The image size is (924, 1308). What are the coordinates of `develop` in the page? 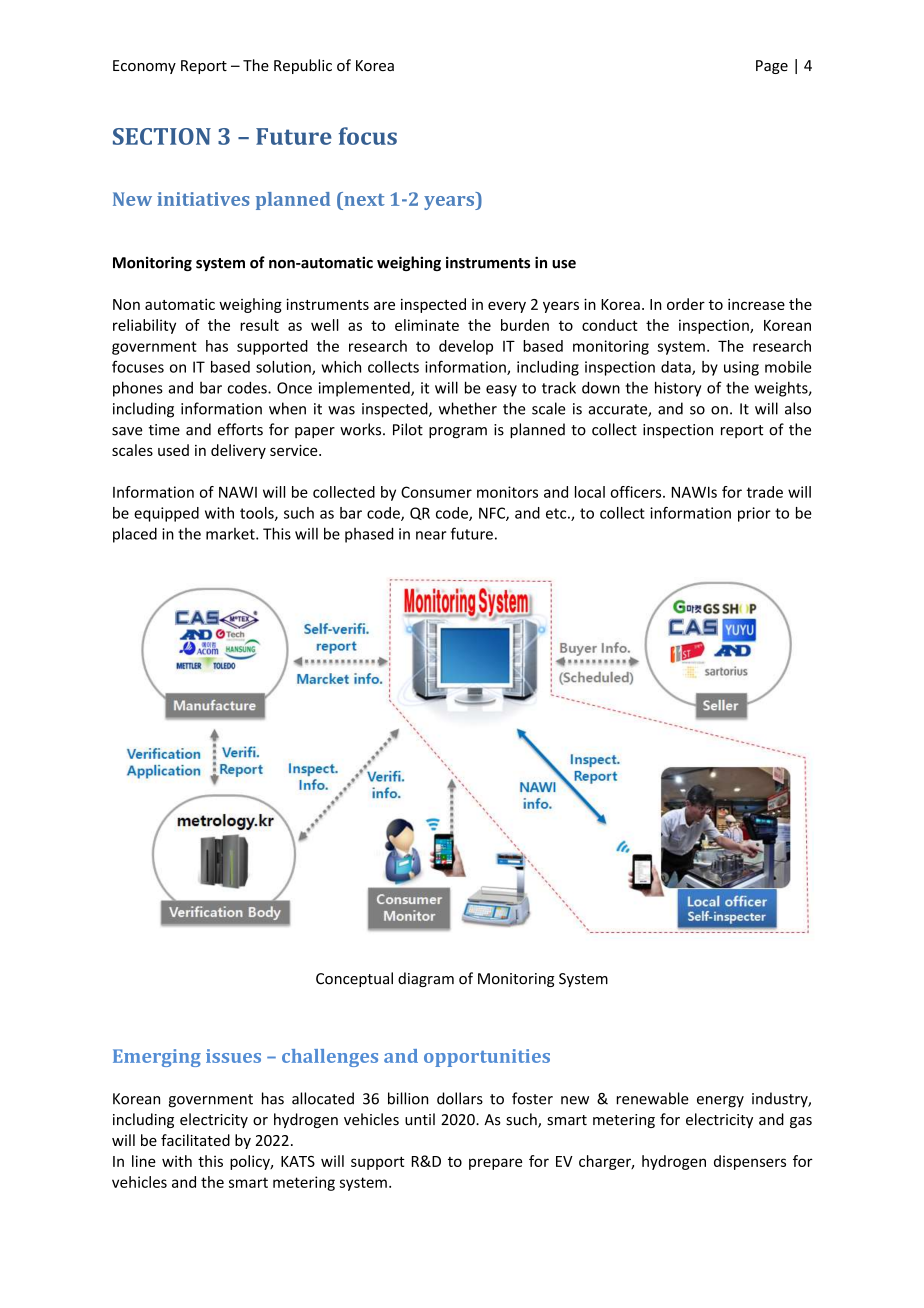 It's located at (466, 347).
